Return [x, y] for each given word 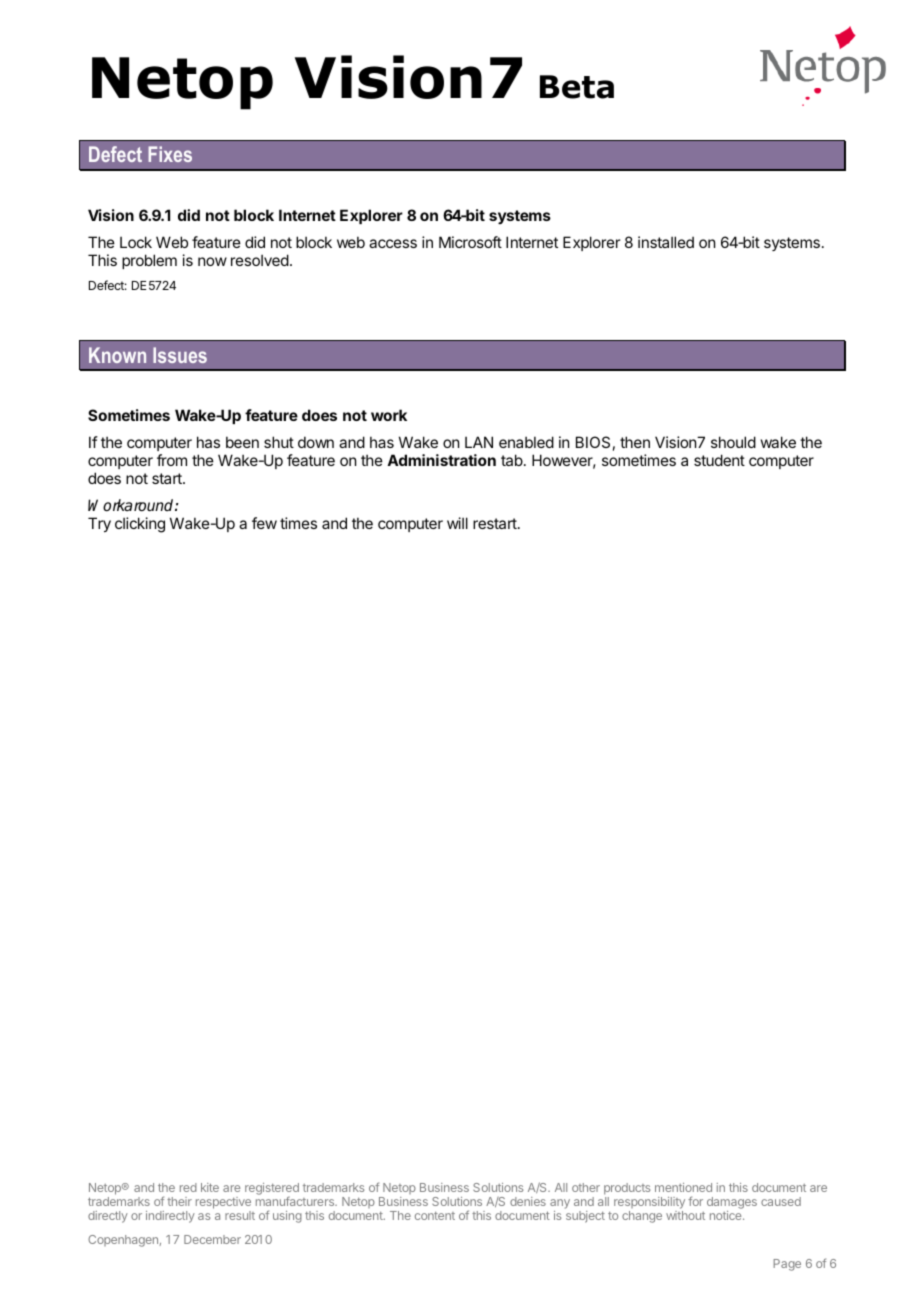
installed [666, 242]
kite [210, 1187]
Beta [577, 87]
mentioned [683, 1187]
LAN [479, 442]
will [457, 523]
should [733, 442]
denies [528, 1201]
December [212, 1239]
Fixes [170, 154]
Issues [180, 355]
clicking [140, 525]
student [719, 460]
